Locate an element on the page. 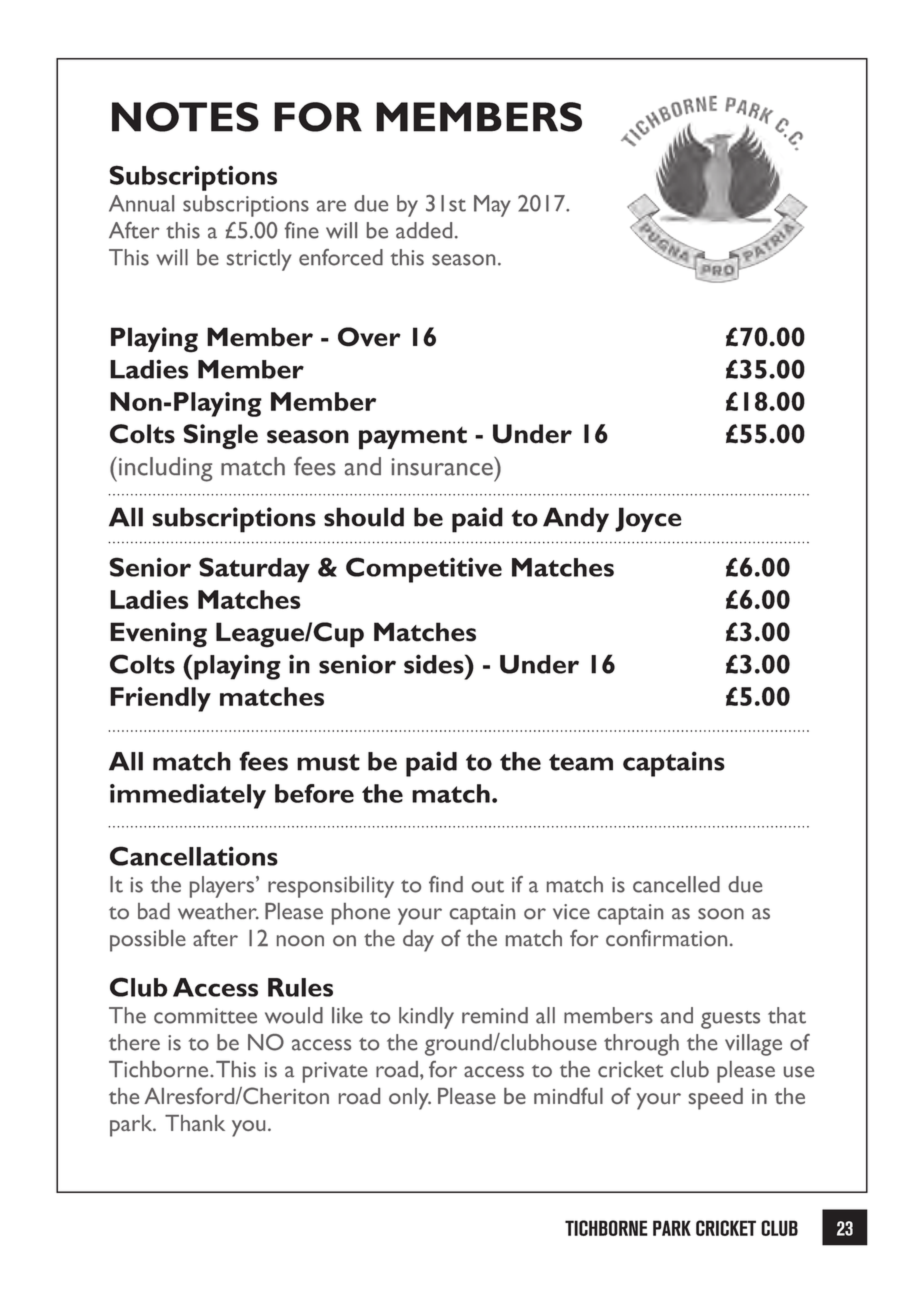 Image resolution: width=924 pixels, height=1289 pixels. find is located at coordinates (446, 884).
